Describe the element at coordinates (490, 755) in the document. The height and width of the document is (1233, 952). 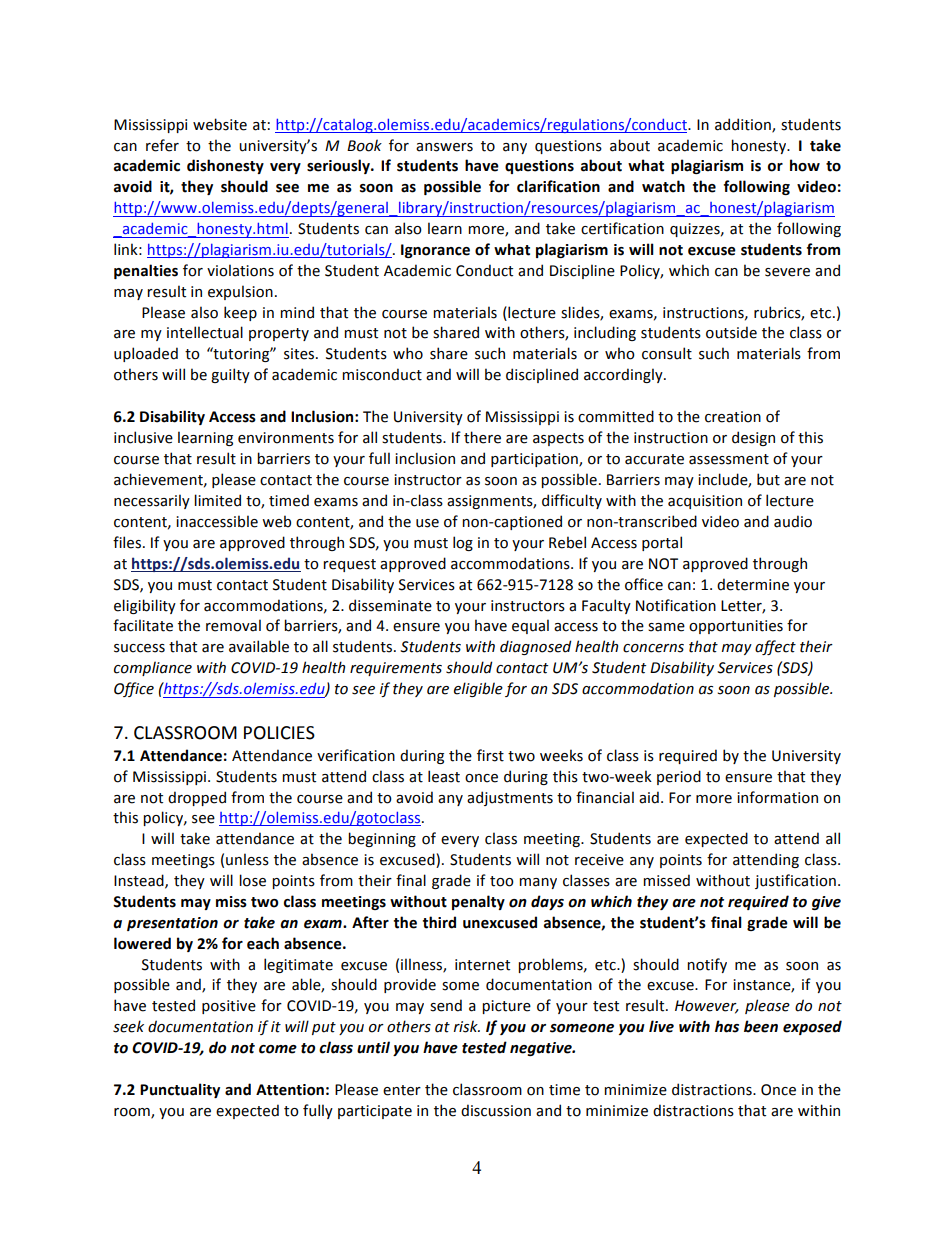
I see `first` at that location.
